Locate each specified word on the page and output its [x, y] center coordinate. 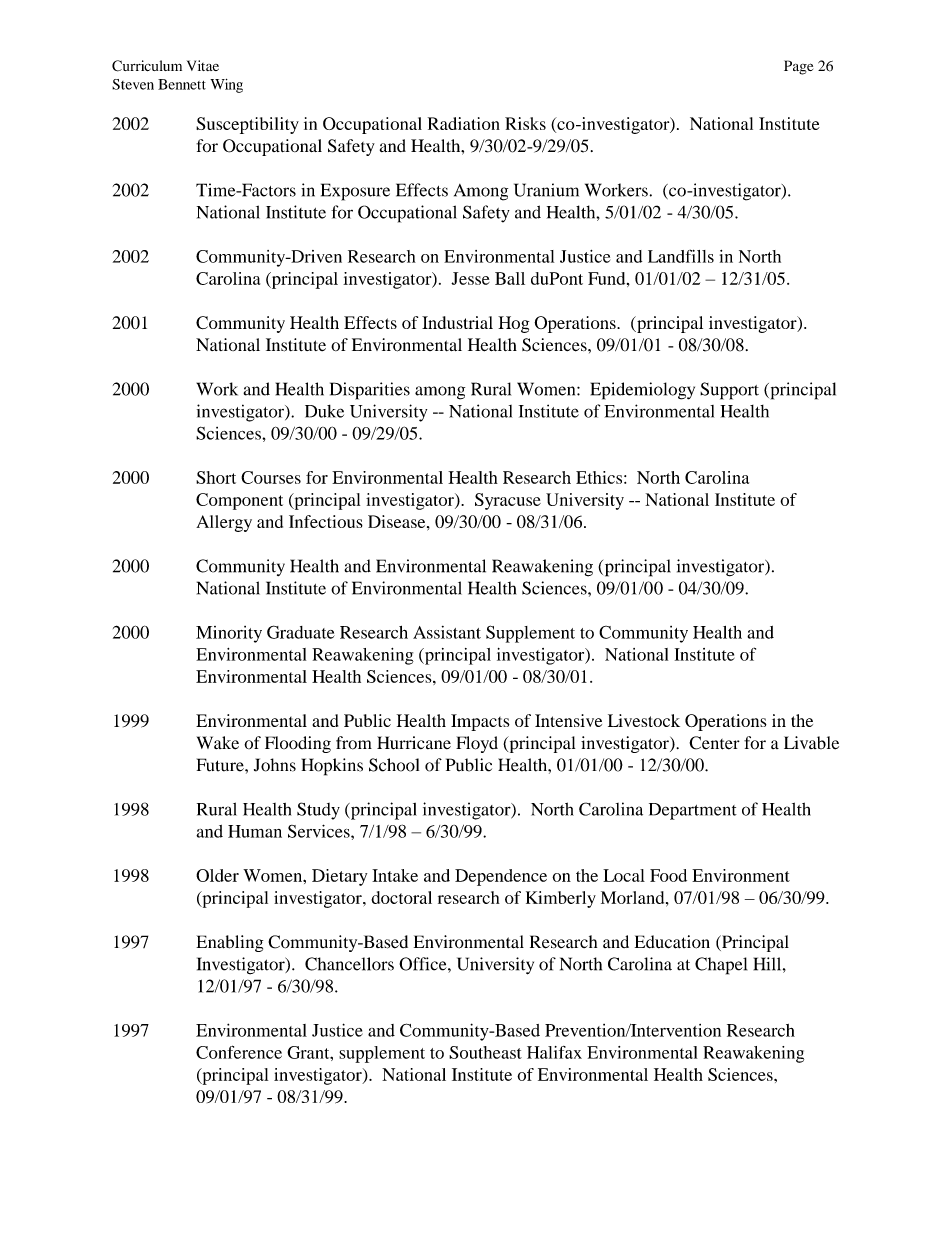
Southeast [485, 1052]
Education [672, 942]
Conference [239, 1052]
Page [798, 67]
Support [729, 391]
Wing [226, 86]
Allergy [224, 523]
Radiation [464, 123]
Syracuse [508, 501]
